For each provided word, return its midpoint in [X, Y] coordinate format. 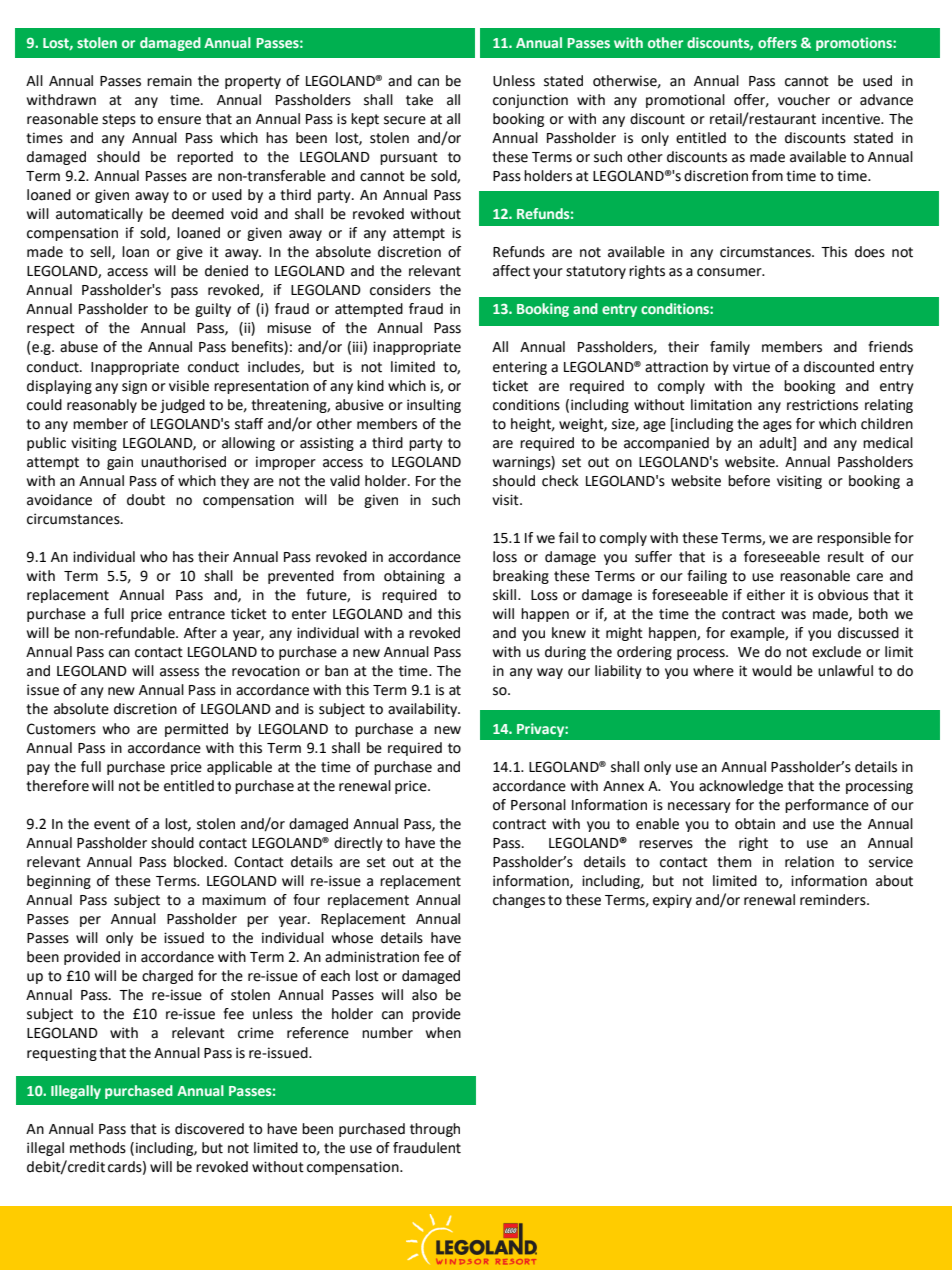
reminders [834, 900]
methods [98, 1148]
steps [119, 120]
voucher [804, 100]
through [435, 1130]
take [419, 100]
